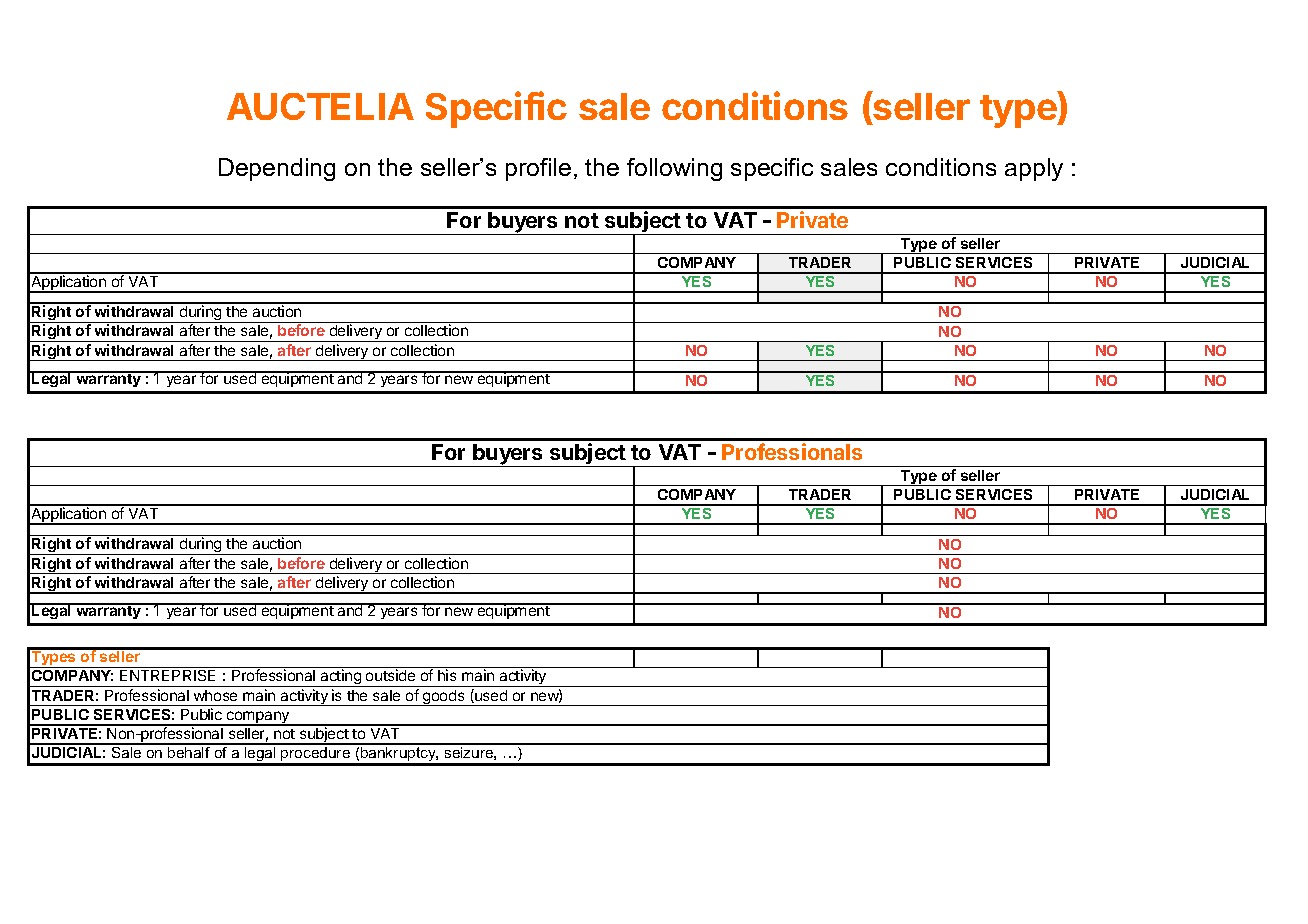  Describe the element at coordinates (277, 169) in the screenshot. I see `Depending` at that location.
